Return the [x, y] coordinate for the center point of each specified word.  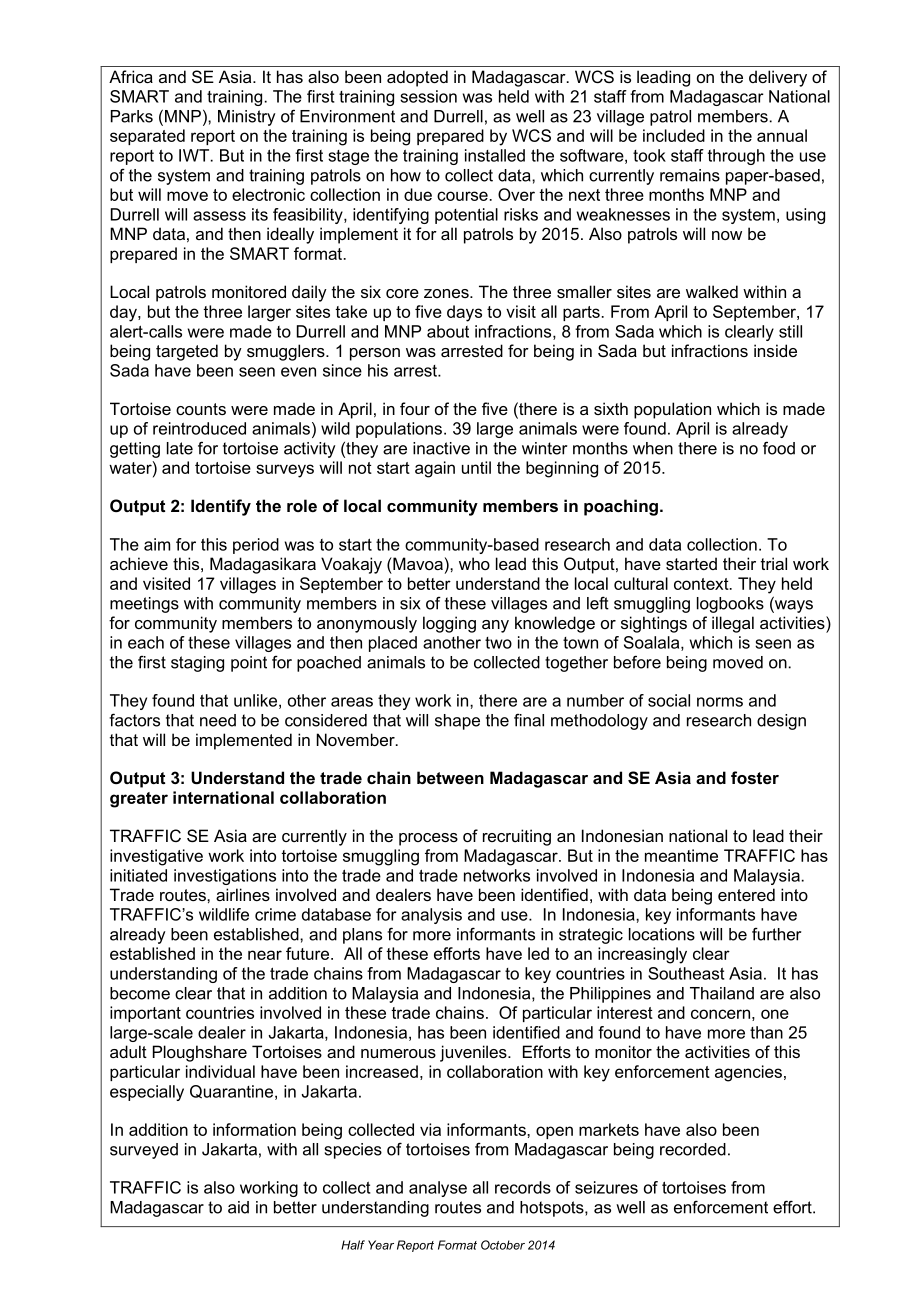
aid [238, 1207]
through [736, 157]
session [428, 96]
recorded [693, 1149]
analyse [438, 1189]
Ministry [247, 118]
